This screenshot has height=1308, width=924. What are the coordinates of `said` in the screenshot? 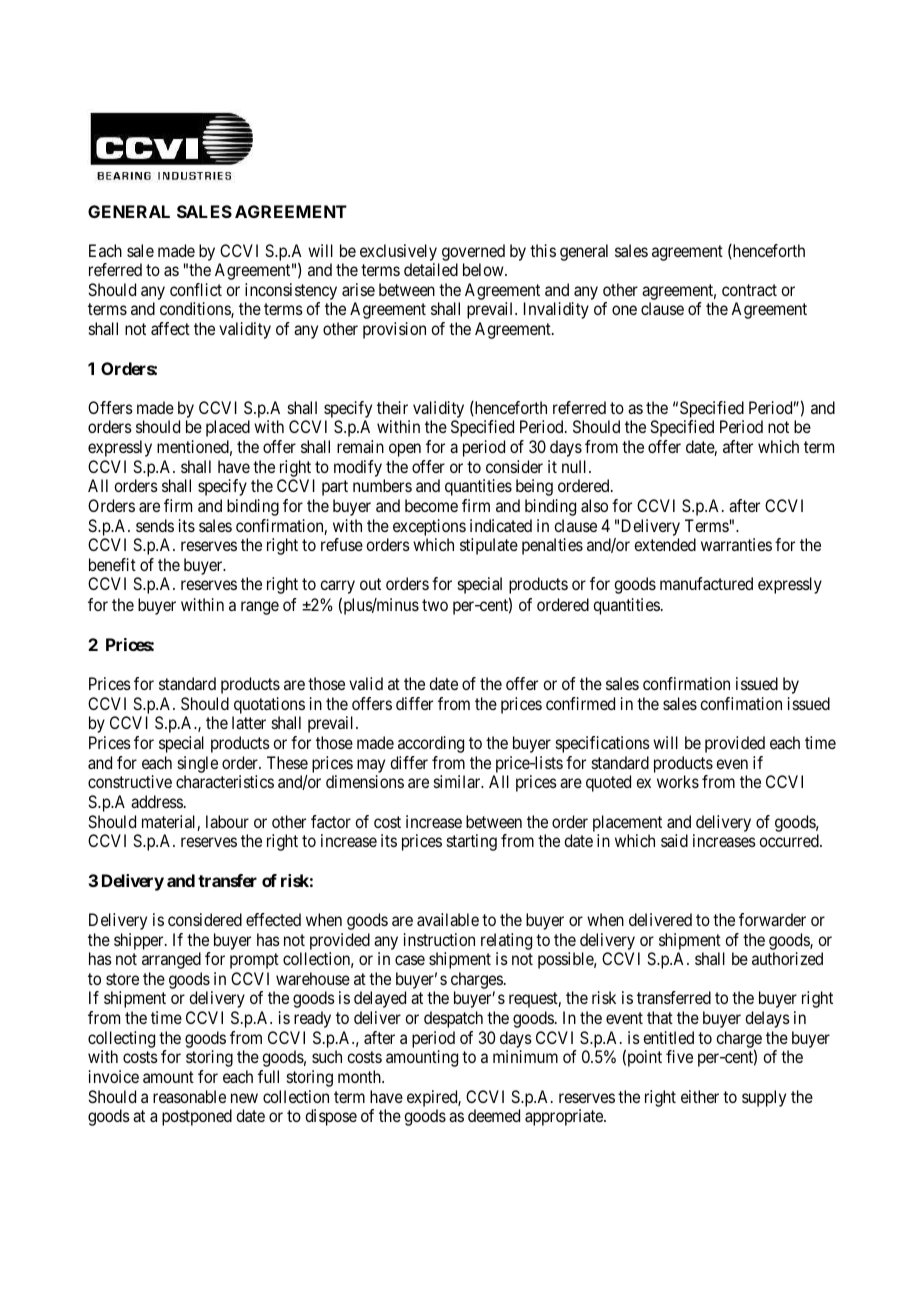 It's located at (674, 840).
